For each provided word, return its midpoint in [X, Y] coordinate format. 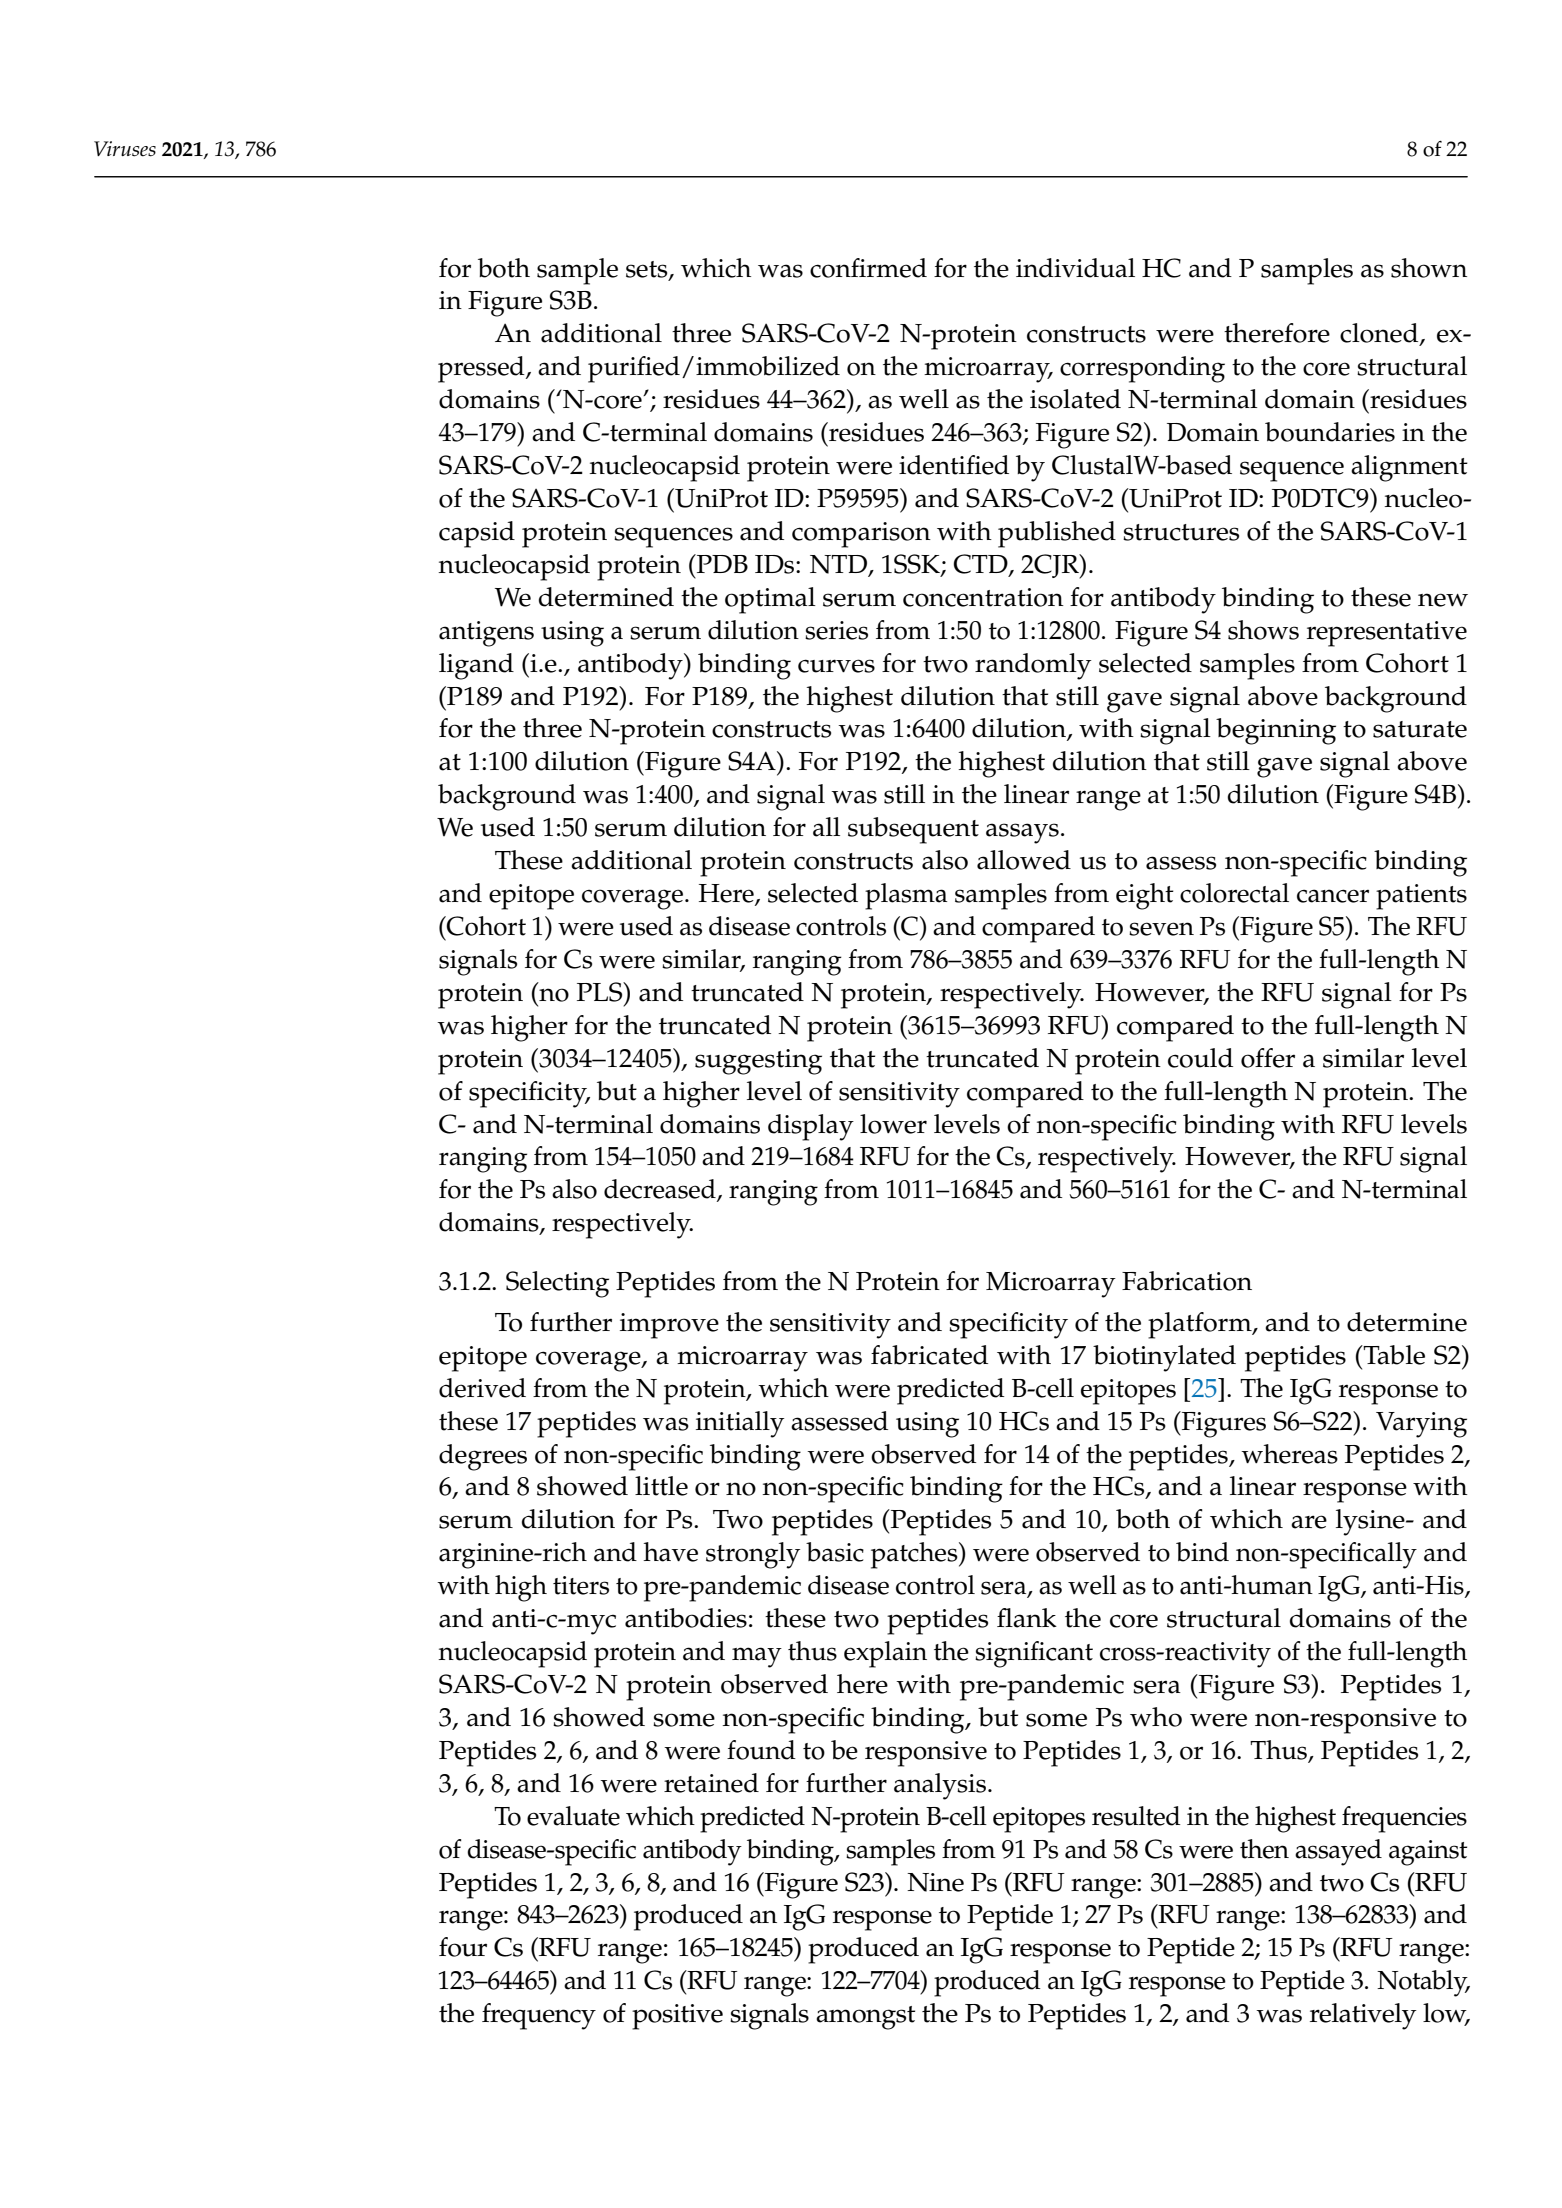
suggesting [758, 1062]
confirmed [868, 268]
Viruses [125, 149]
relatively [1363, 2016]
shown [1429, 268]
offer [1268, 1058]
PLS [601, 992]
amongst [865, 2018]
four [463, 1947]
